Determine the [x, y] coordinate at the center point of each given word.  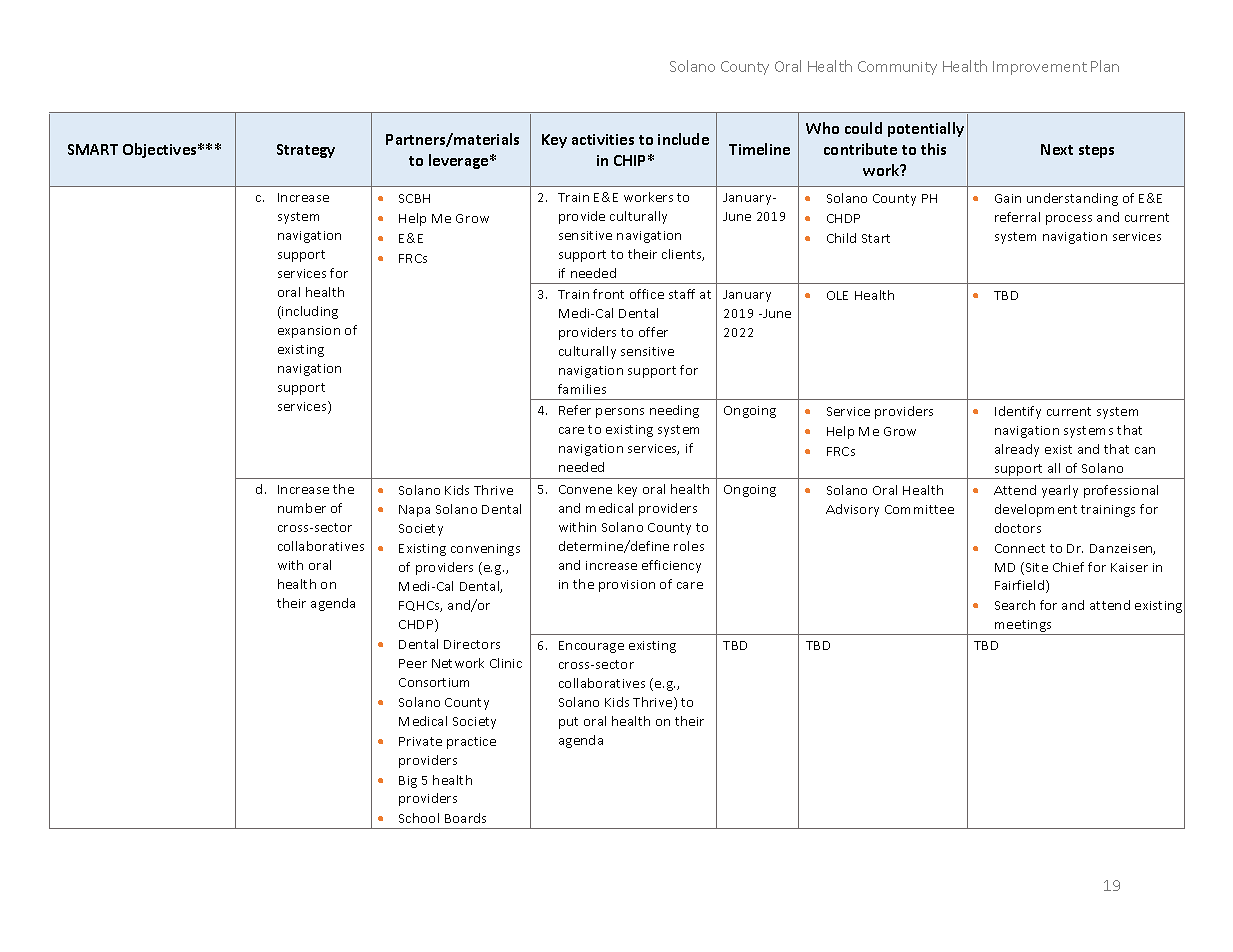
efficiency [671, 566]
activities [603, 139]
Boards [465, 818]
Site [1035, 568]
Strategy [306, 151]
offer [653, 332]
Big [408, 782]
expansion [309, 332]
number [302, 508]
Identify [1018, 412]
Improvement [1040, 68]
